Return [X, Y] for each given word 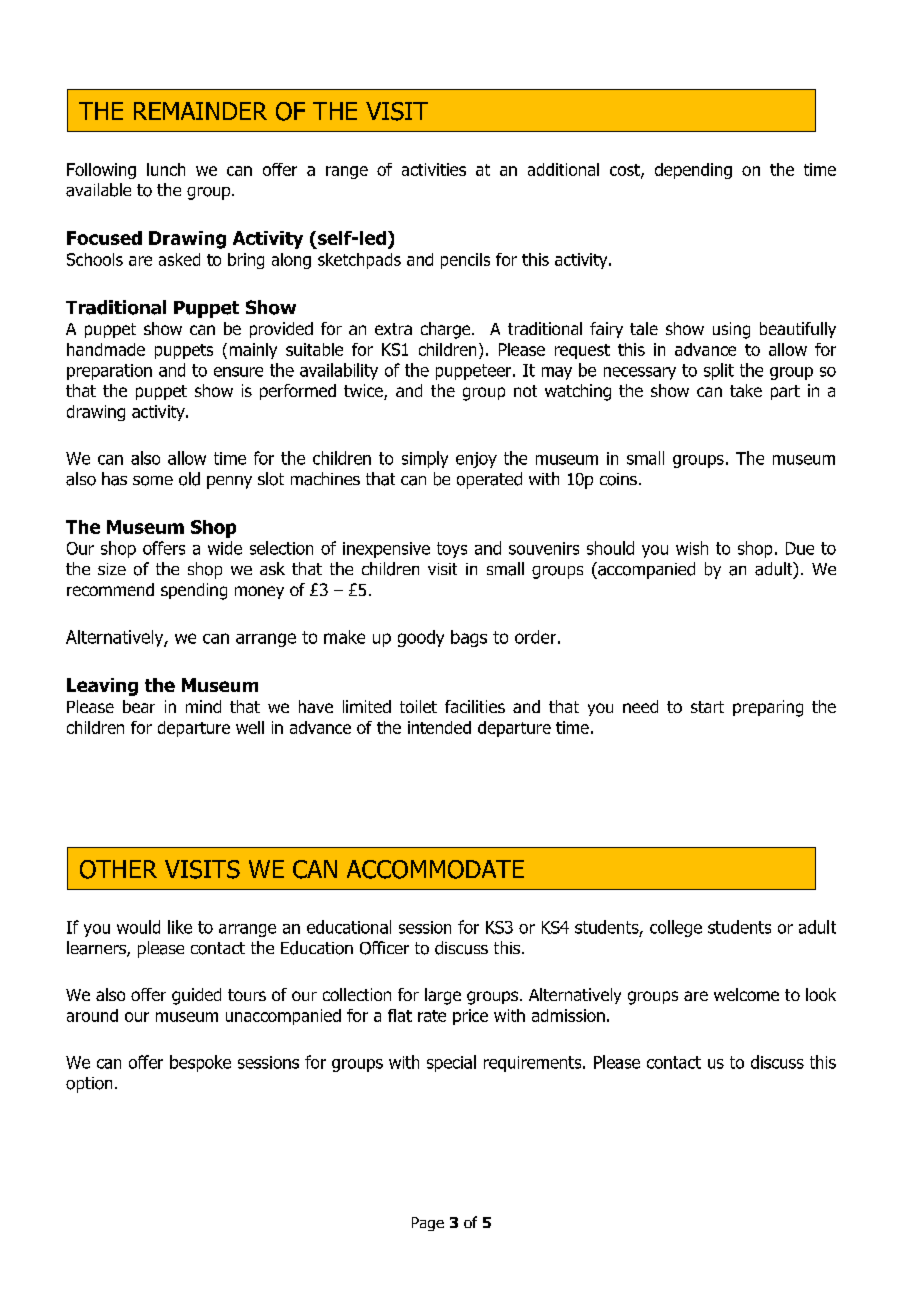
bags [469, 638]
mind [203, 706]
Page [428, 1224]
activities [434, 169]
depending [693, 171]
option [89, 1085]
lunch [166, 169]
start [707, 707]
